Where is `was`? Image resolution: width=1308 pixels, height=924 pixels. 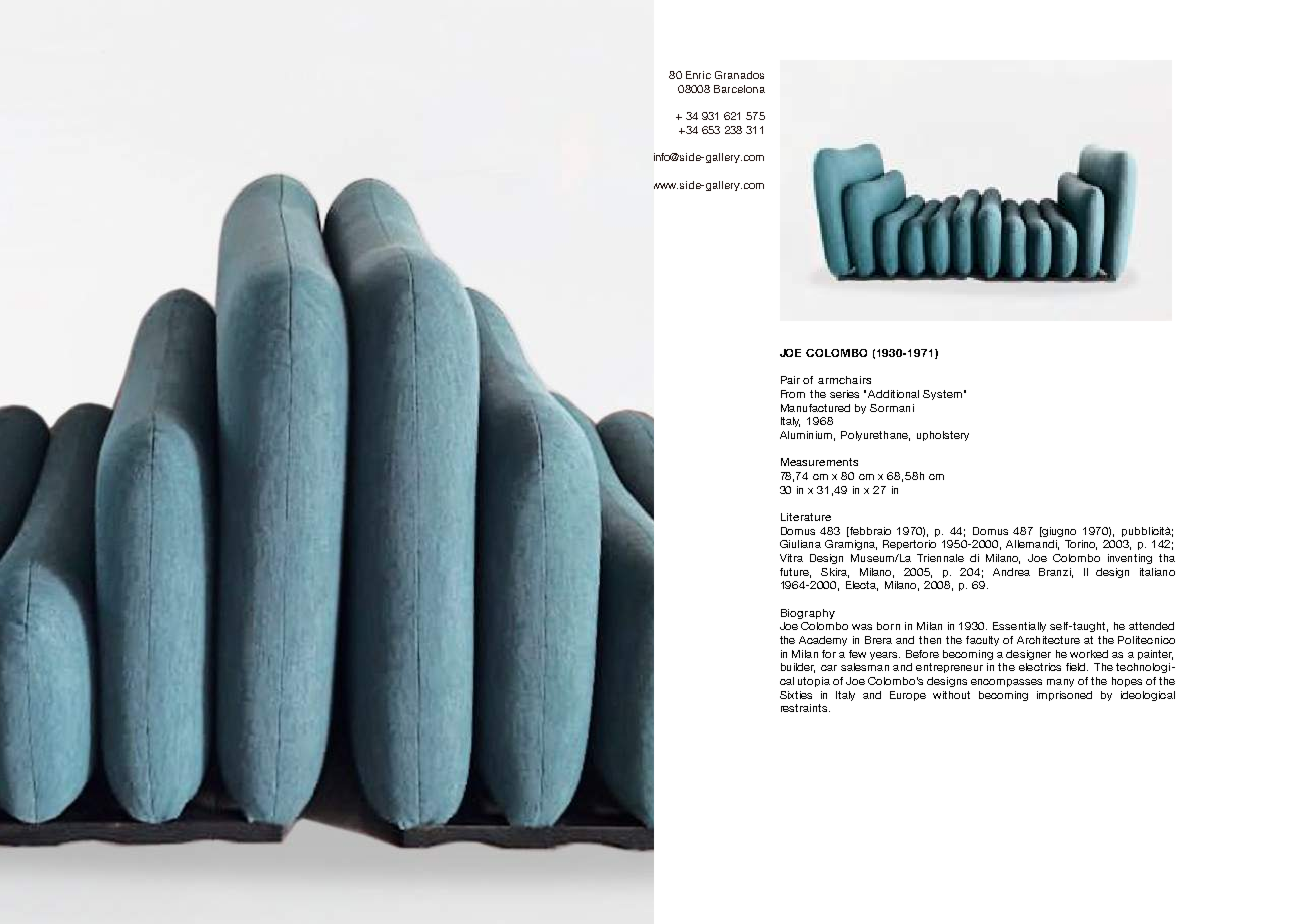
was is located at coordinates (862, 627).
